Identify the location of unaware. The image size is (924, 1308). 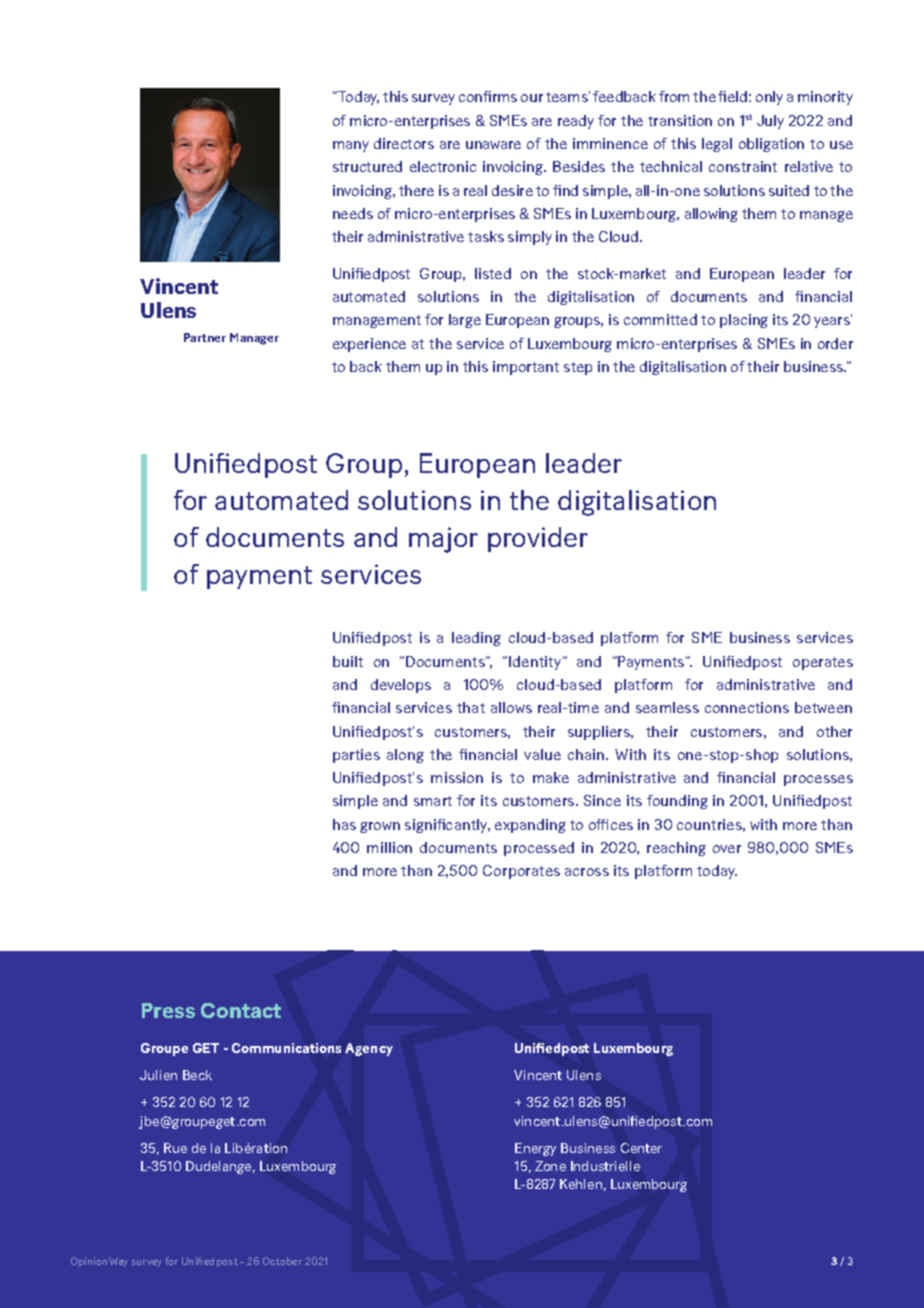
(493, 145).
